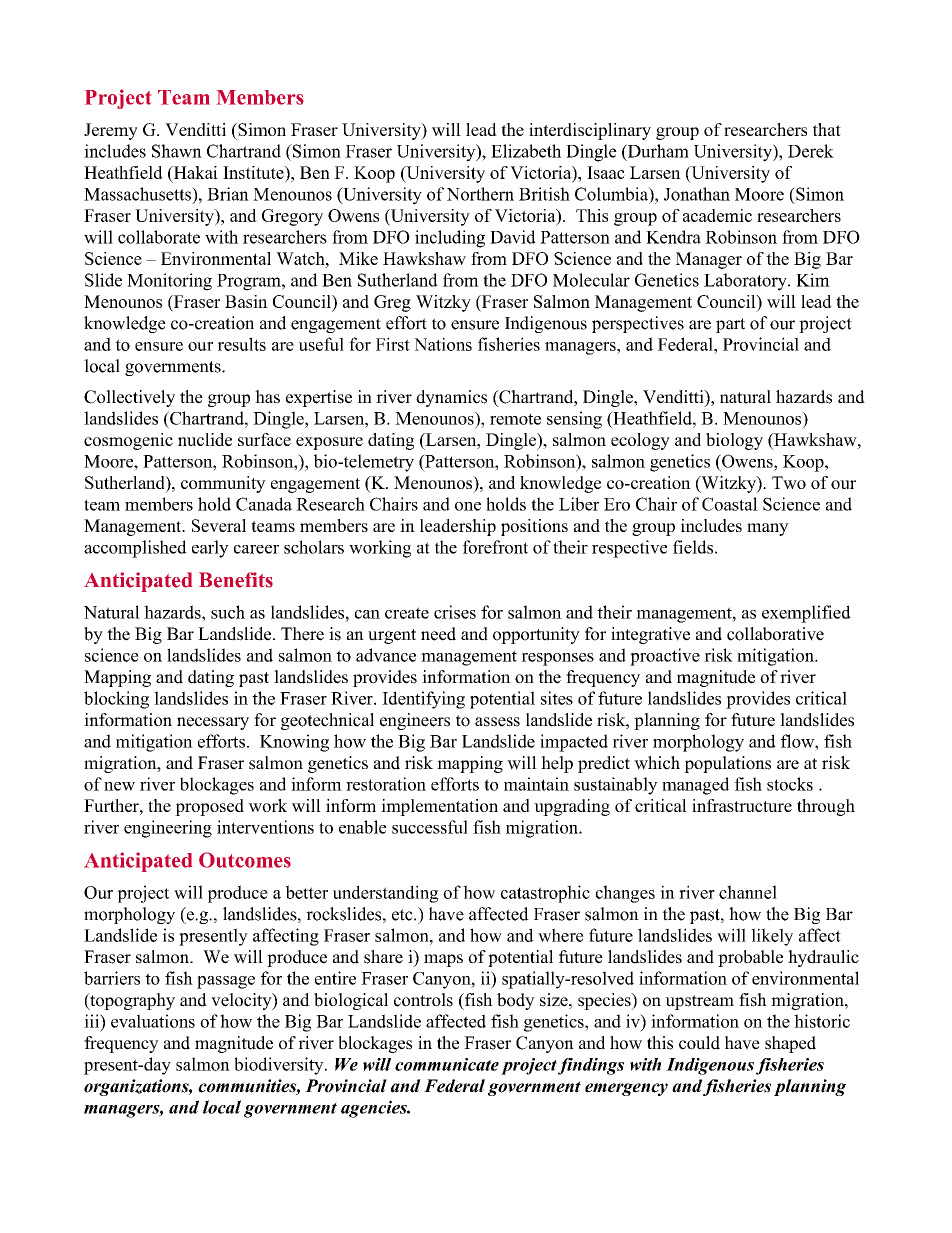 The height and width of the page is (1233, 952). I want to click on collaborative, so click(775, 634).
